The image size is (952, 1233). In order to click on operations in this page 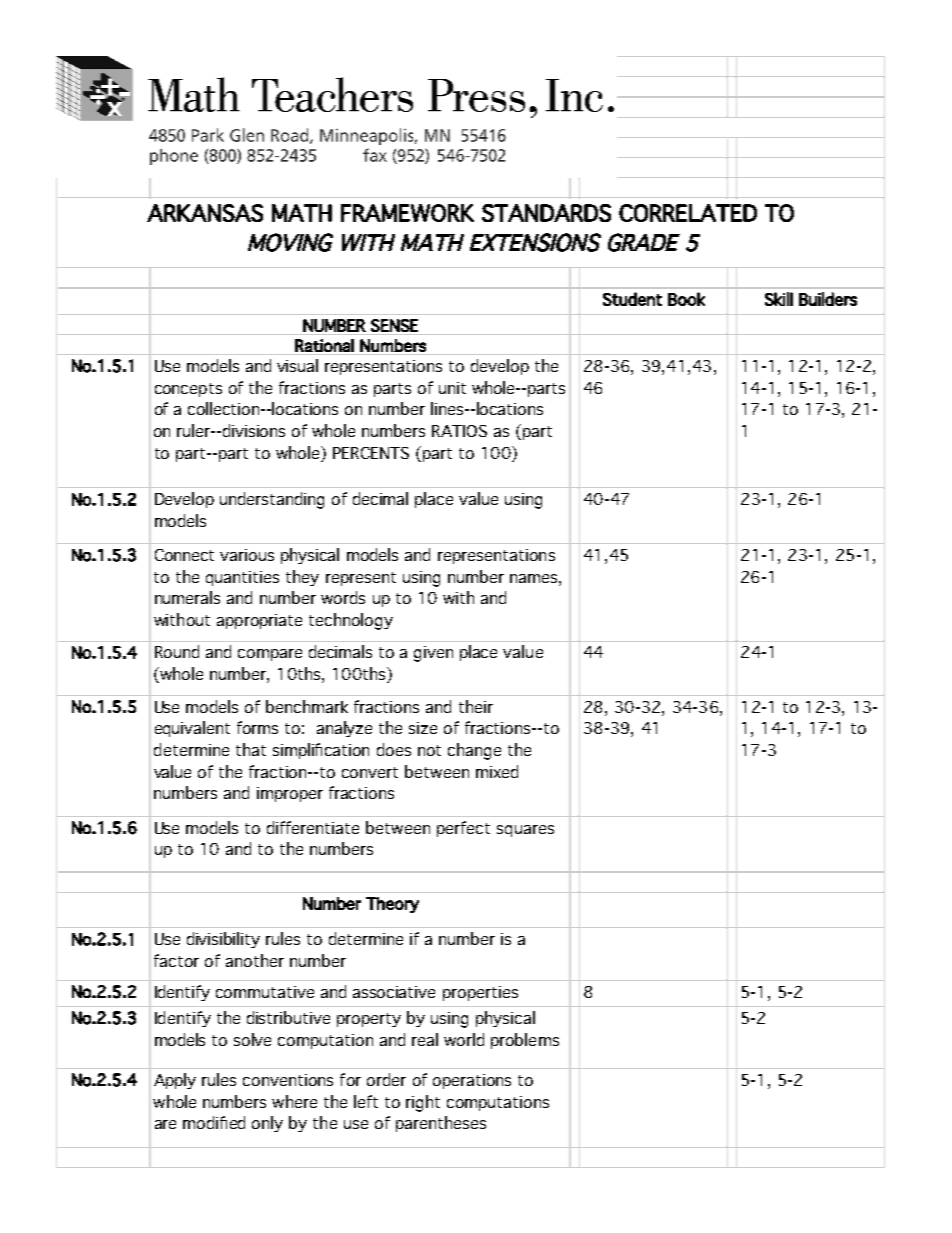, I will do `click(472, 1081)`.
